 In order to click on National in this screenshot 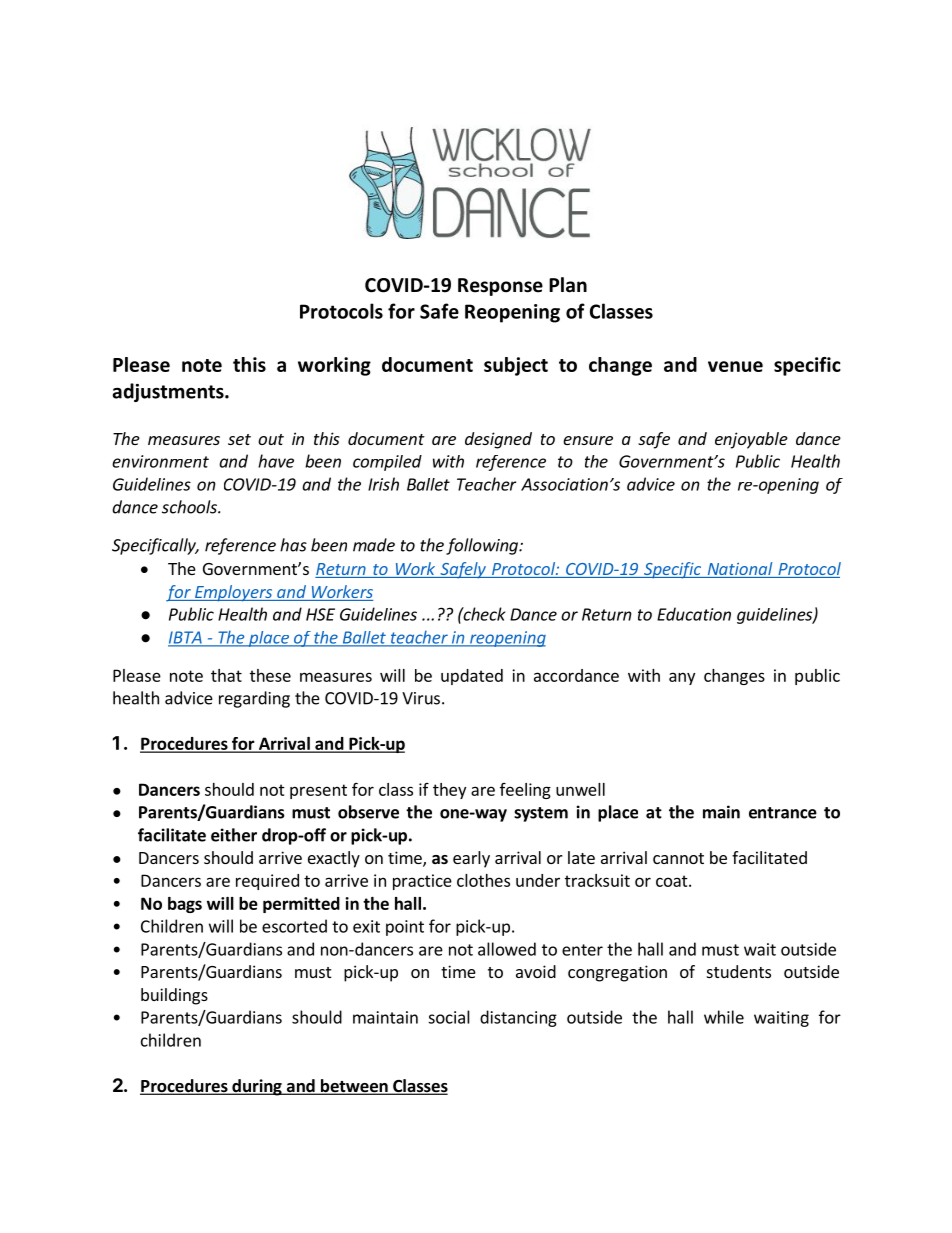, I will do `click(740, 570)`.
